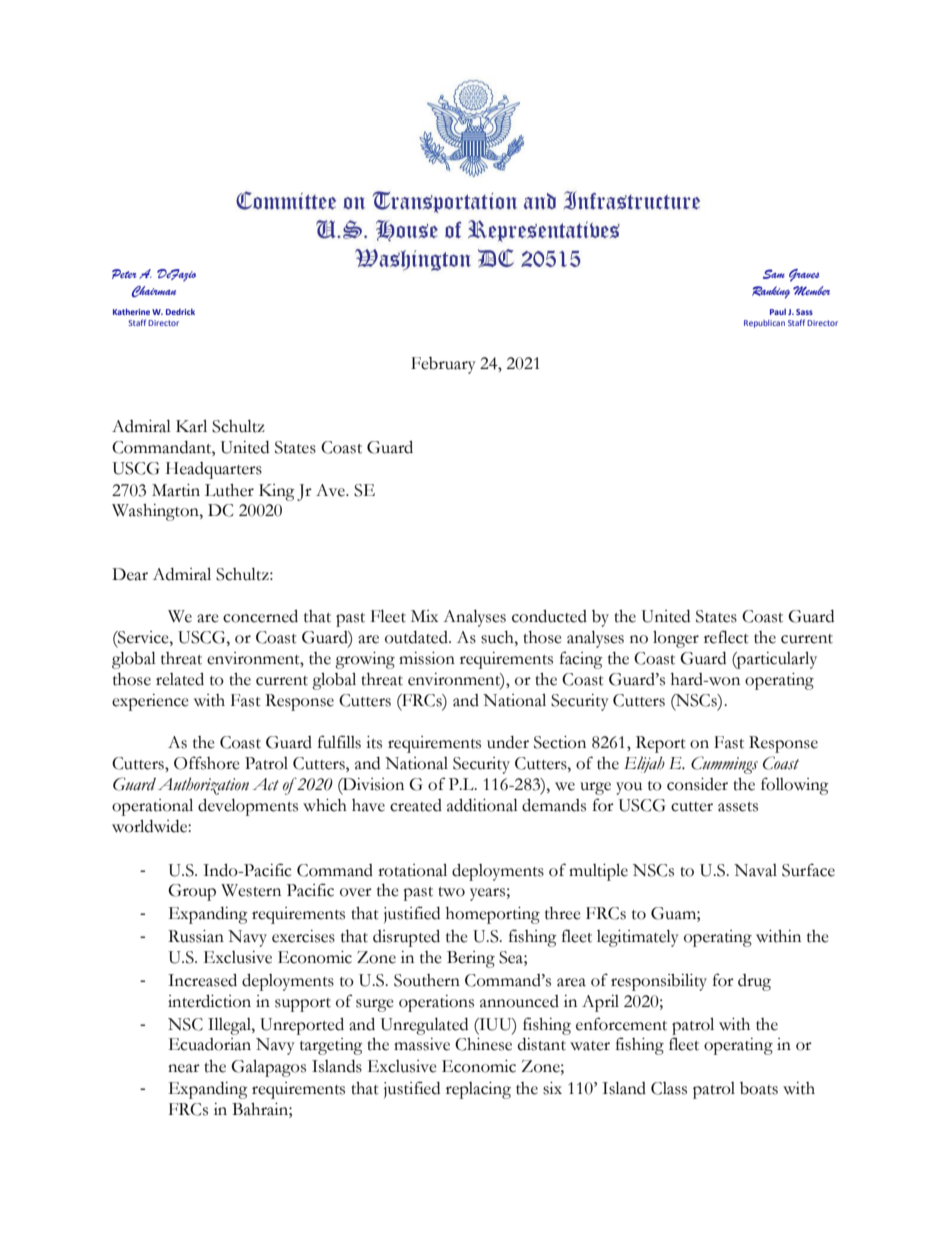 This page has height=1233, width=952. I want to click on Naval, so click(755, 870).
